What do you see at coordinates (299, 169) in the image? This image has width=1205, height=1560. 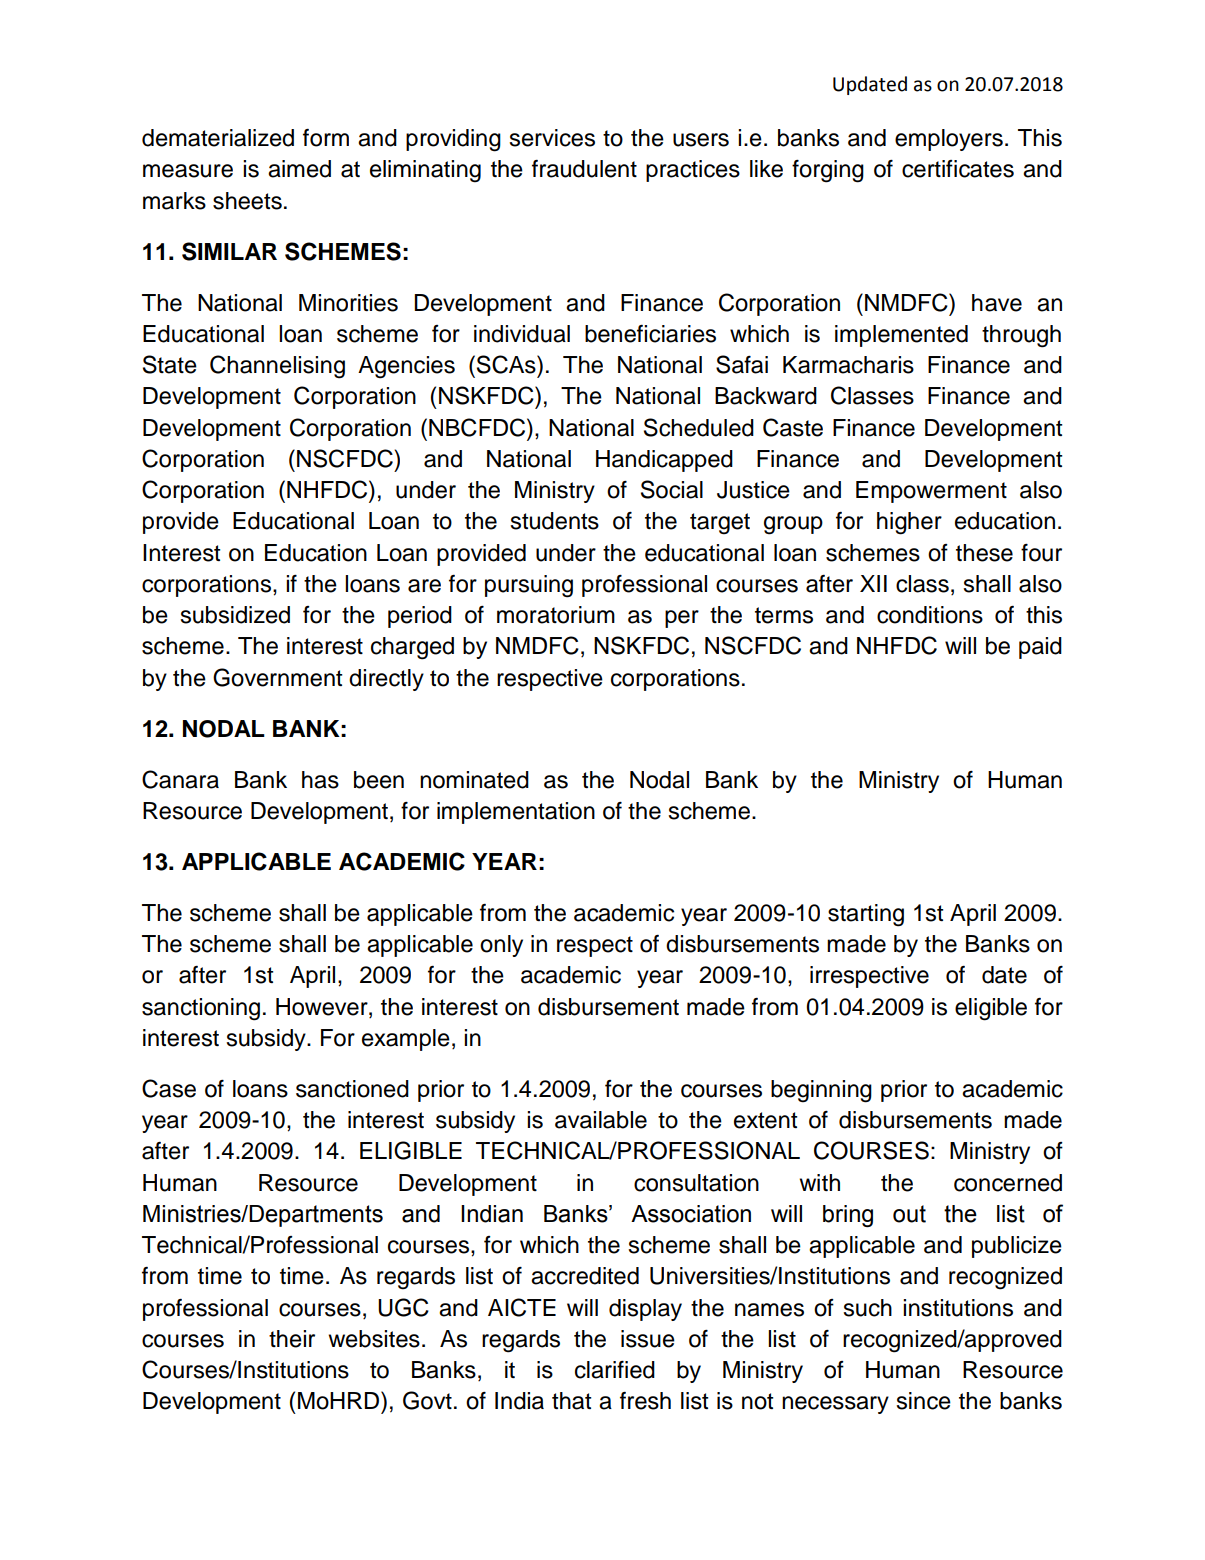 I see `aimed` at bounding box center [299, 169].
